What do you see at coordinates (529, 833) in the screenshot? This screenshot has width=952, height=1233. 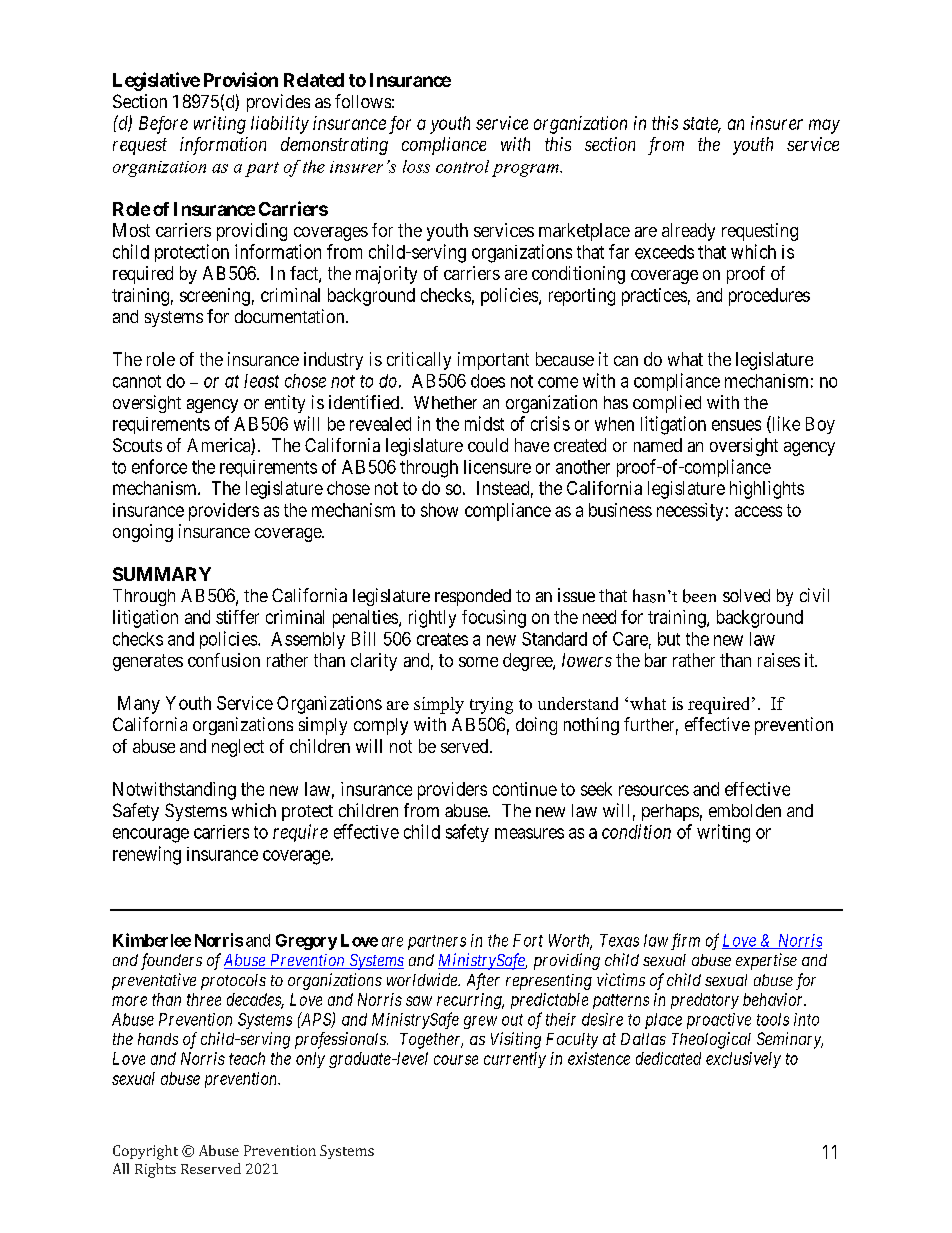 I see `measures` at bounding box center [529, 833].
